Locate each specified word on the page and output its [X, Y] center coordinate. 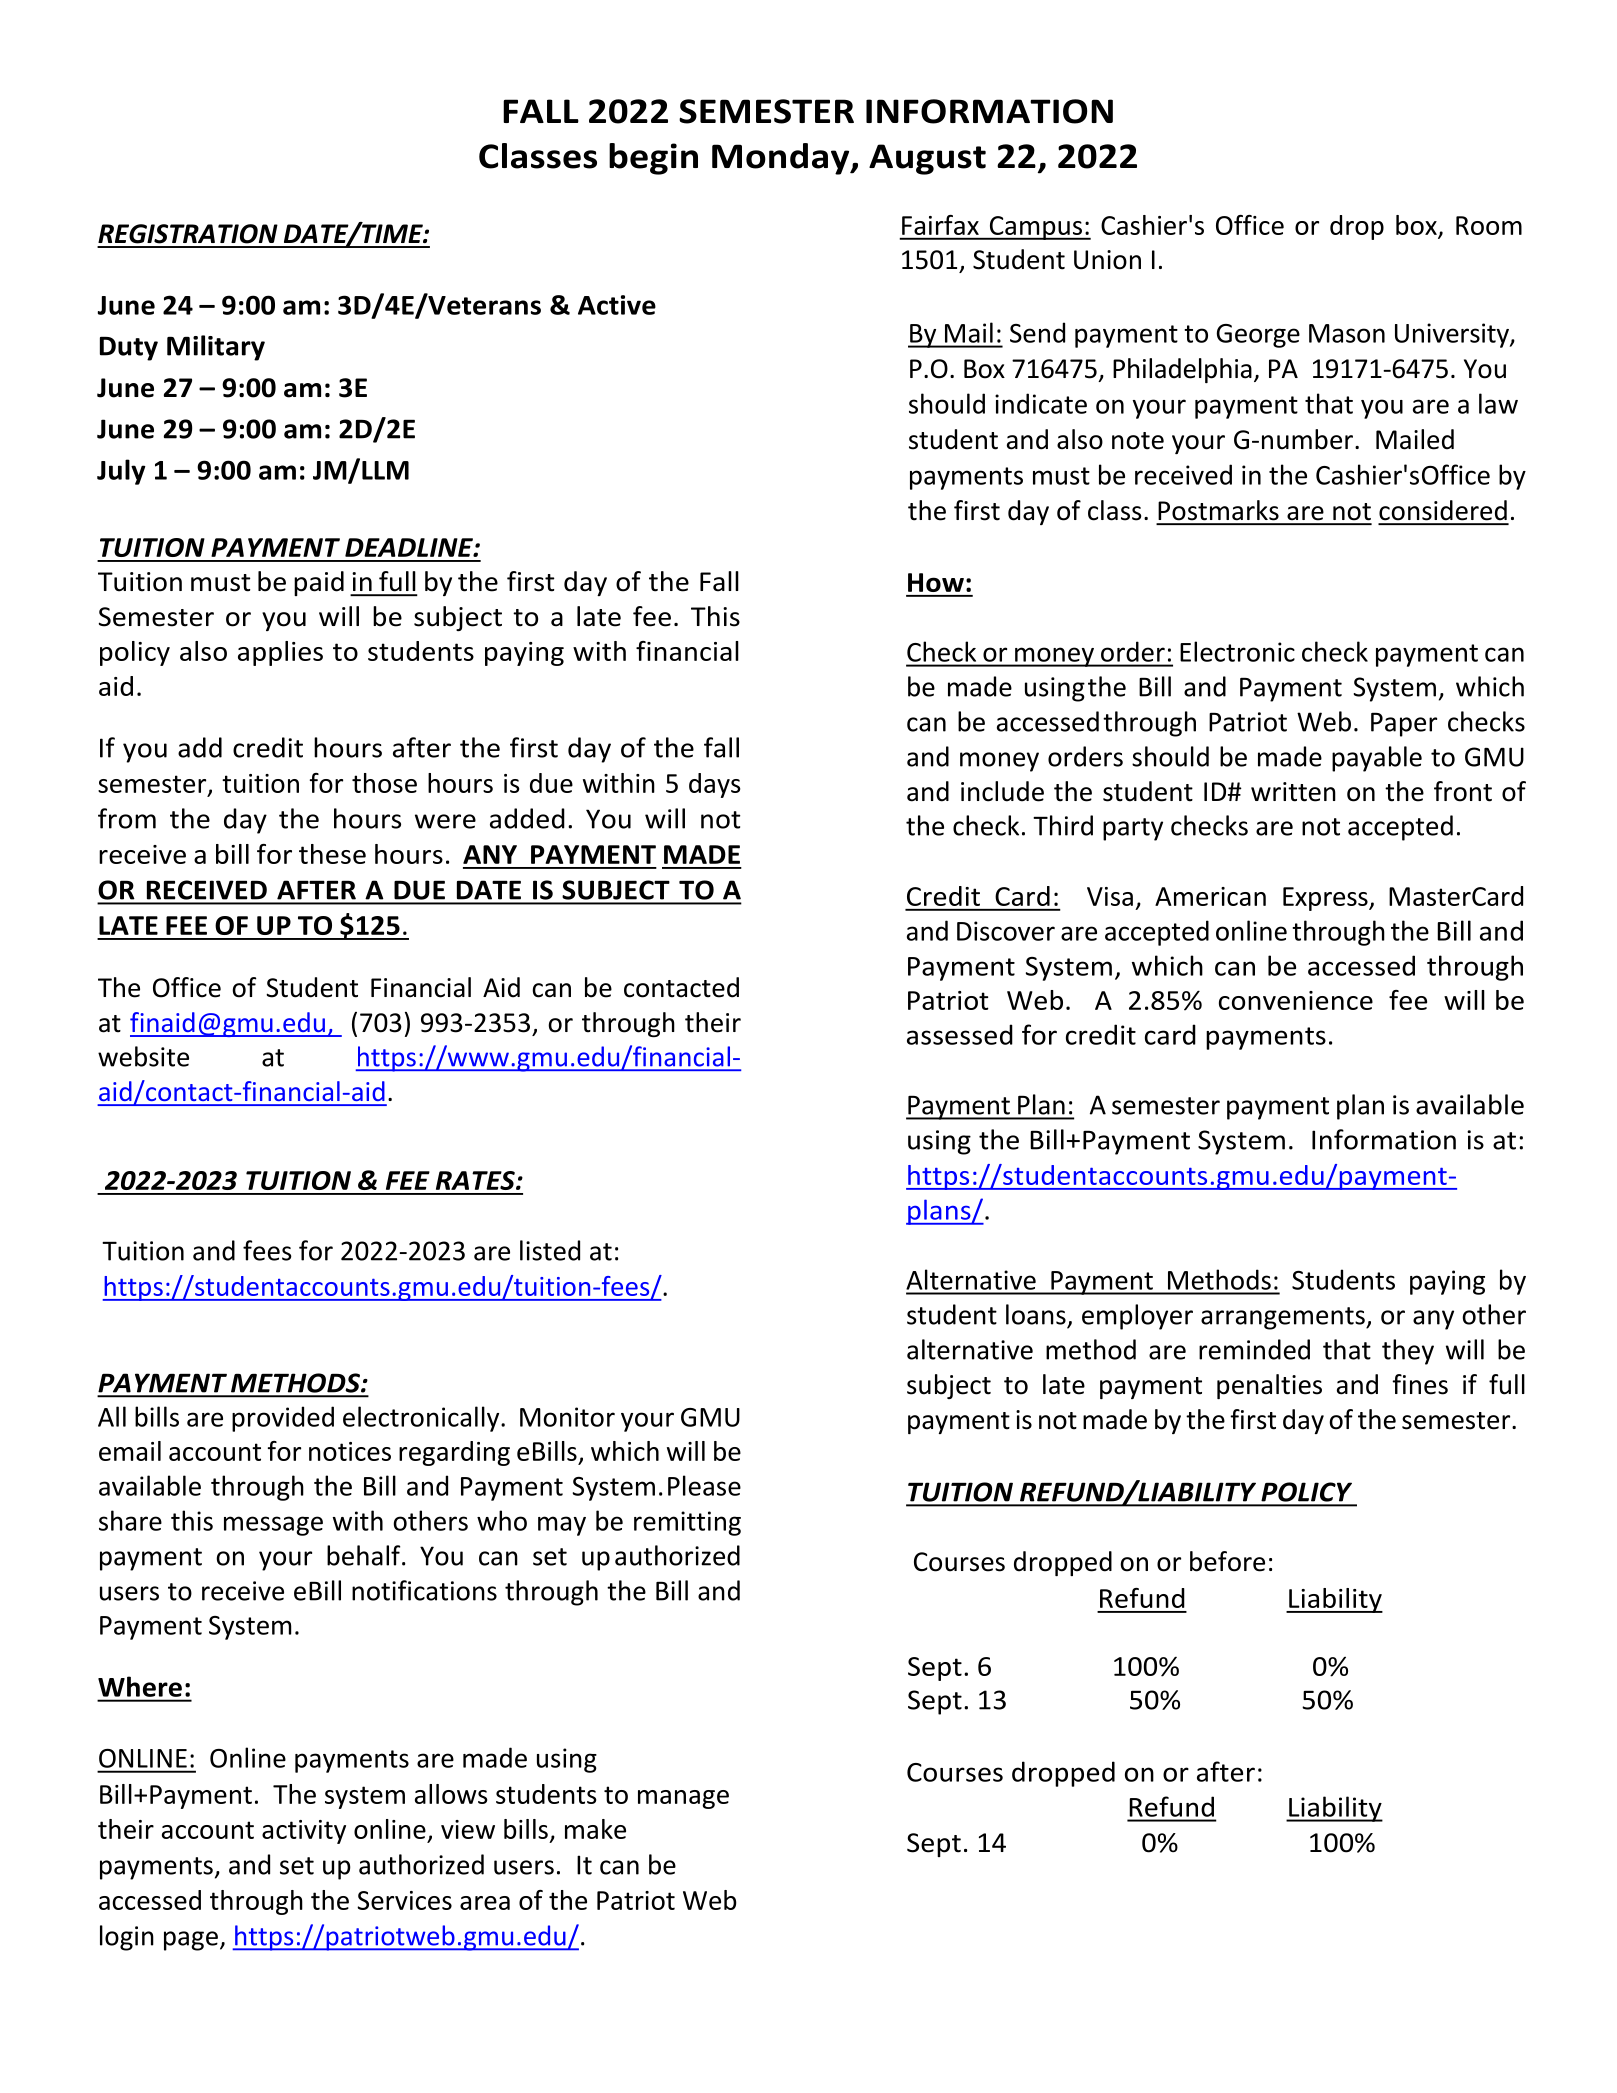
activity [304, 1832]
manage [683, 1799]
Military [216, 348]
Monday [782, 159]
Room [1489, 225]
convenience [1296, 1000]
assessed [960, 1034]
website [143, 1056]
